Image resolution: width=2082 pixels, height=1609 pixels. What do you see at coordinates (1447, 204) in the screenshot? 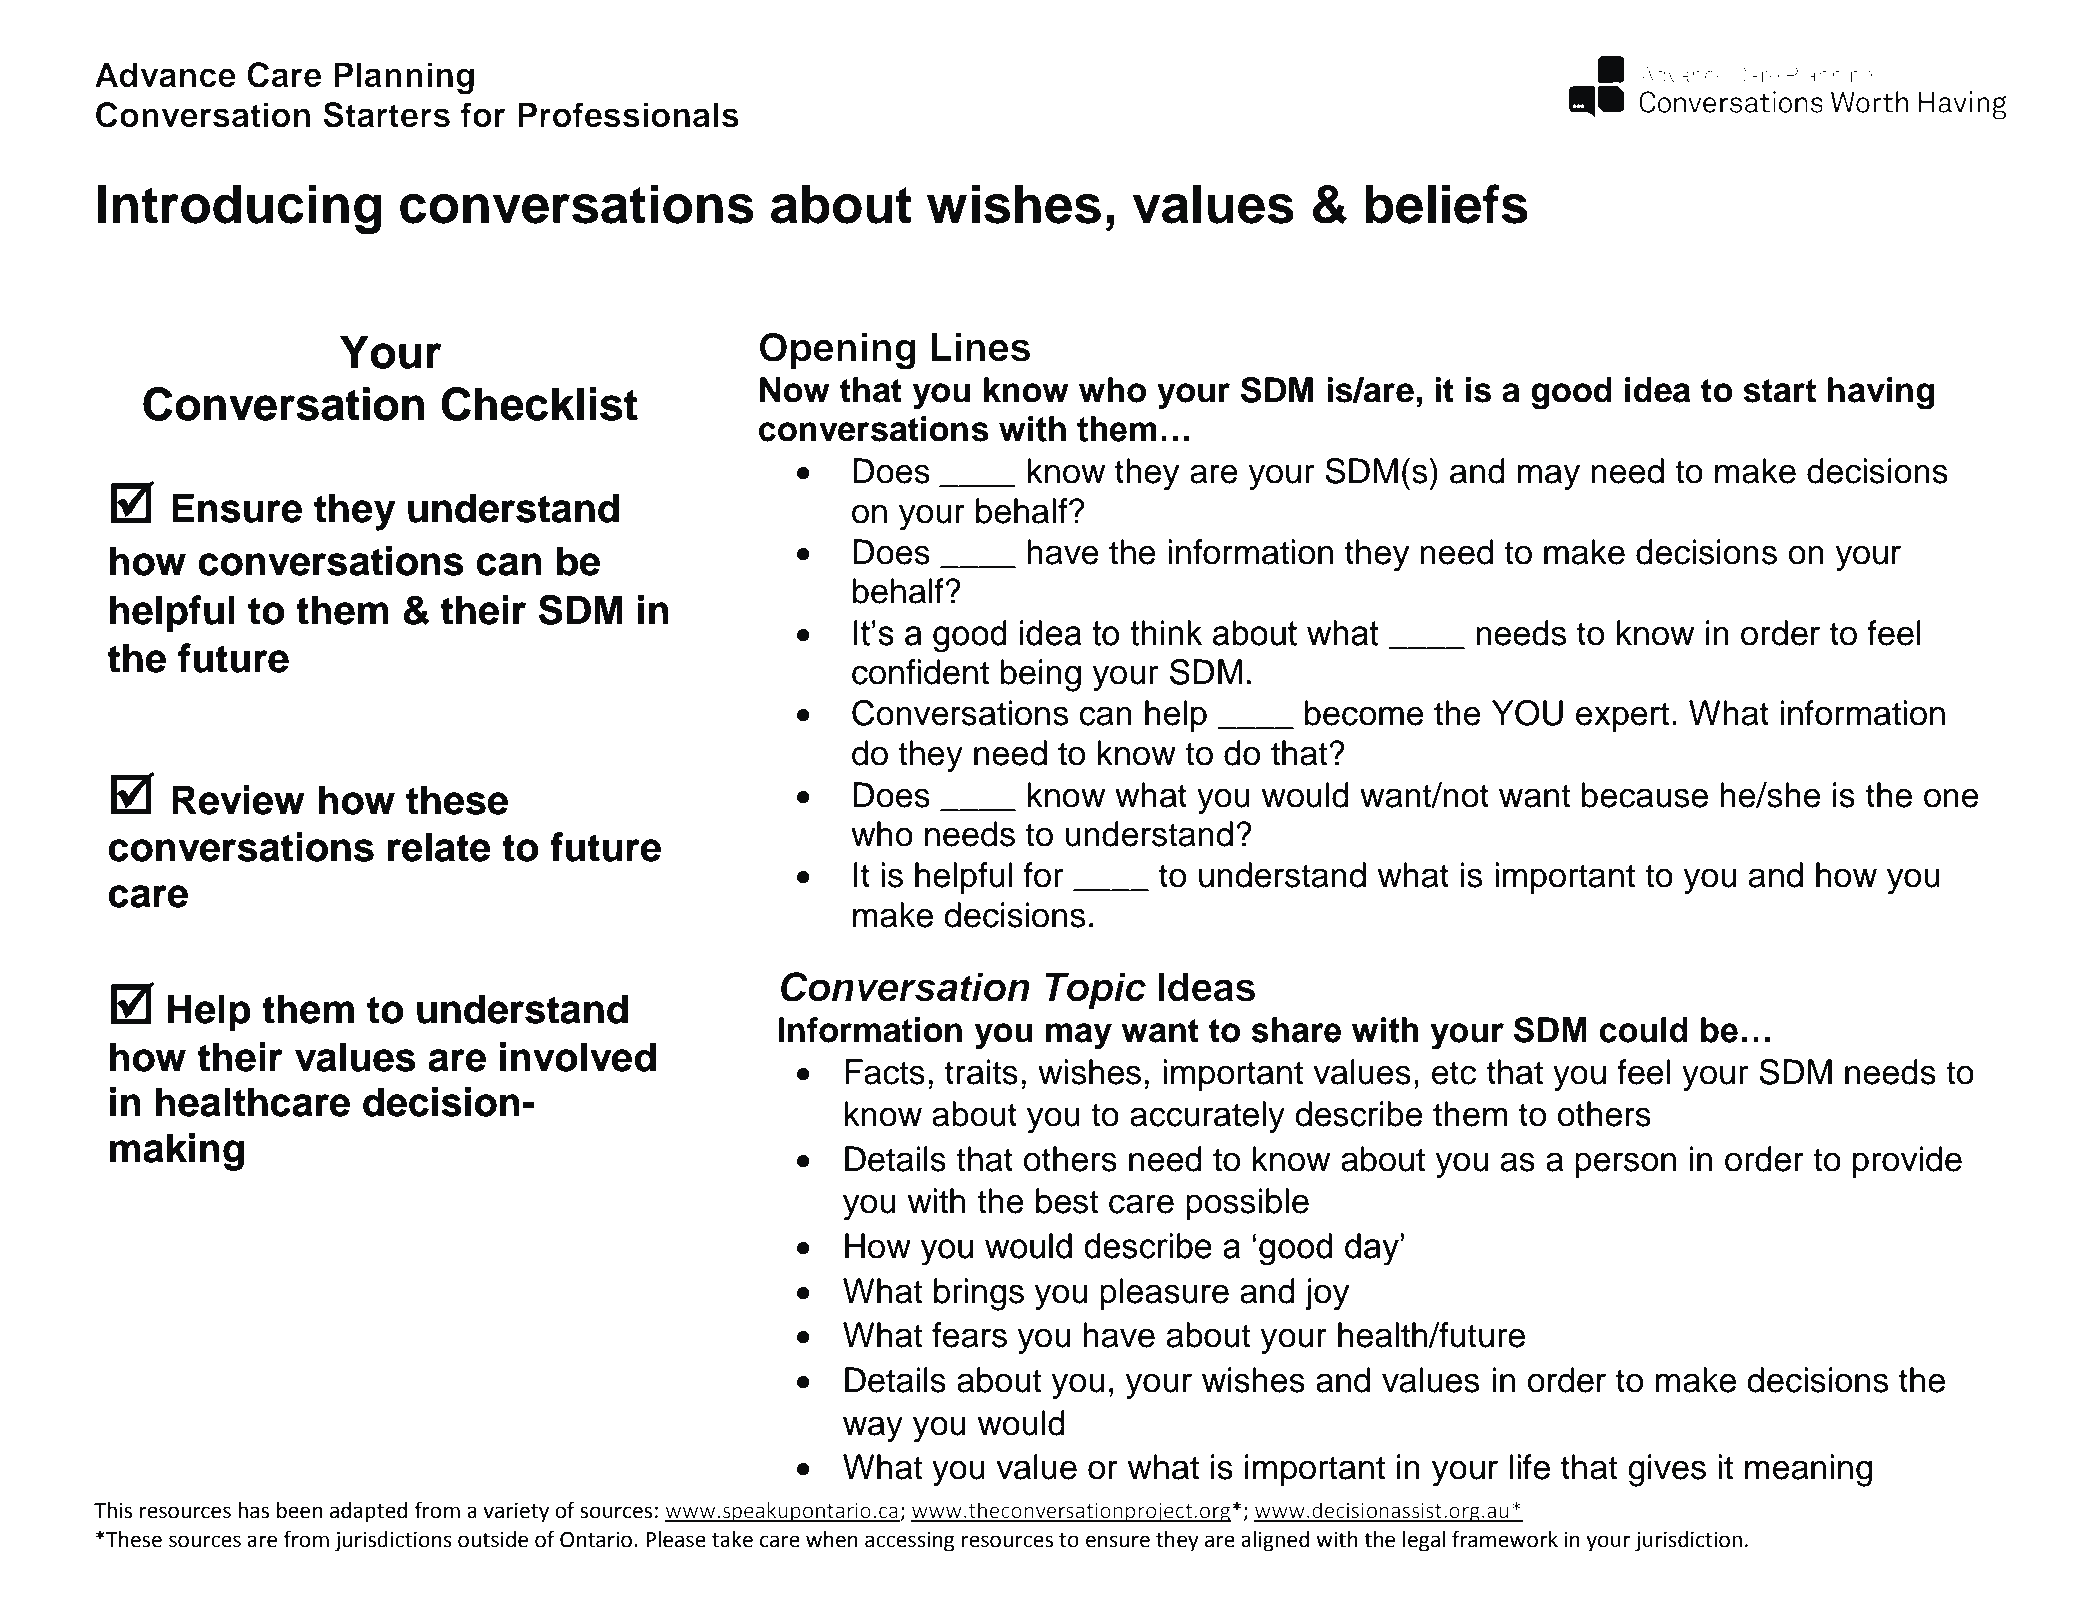
I see `beliefs` at bounding box center [1447, 204].
